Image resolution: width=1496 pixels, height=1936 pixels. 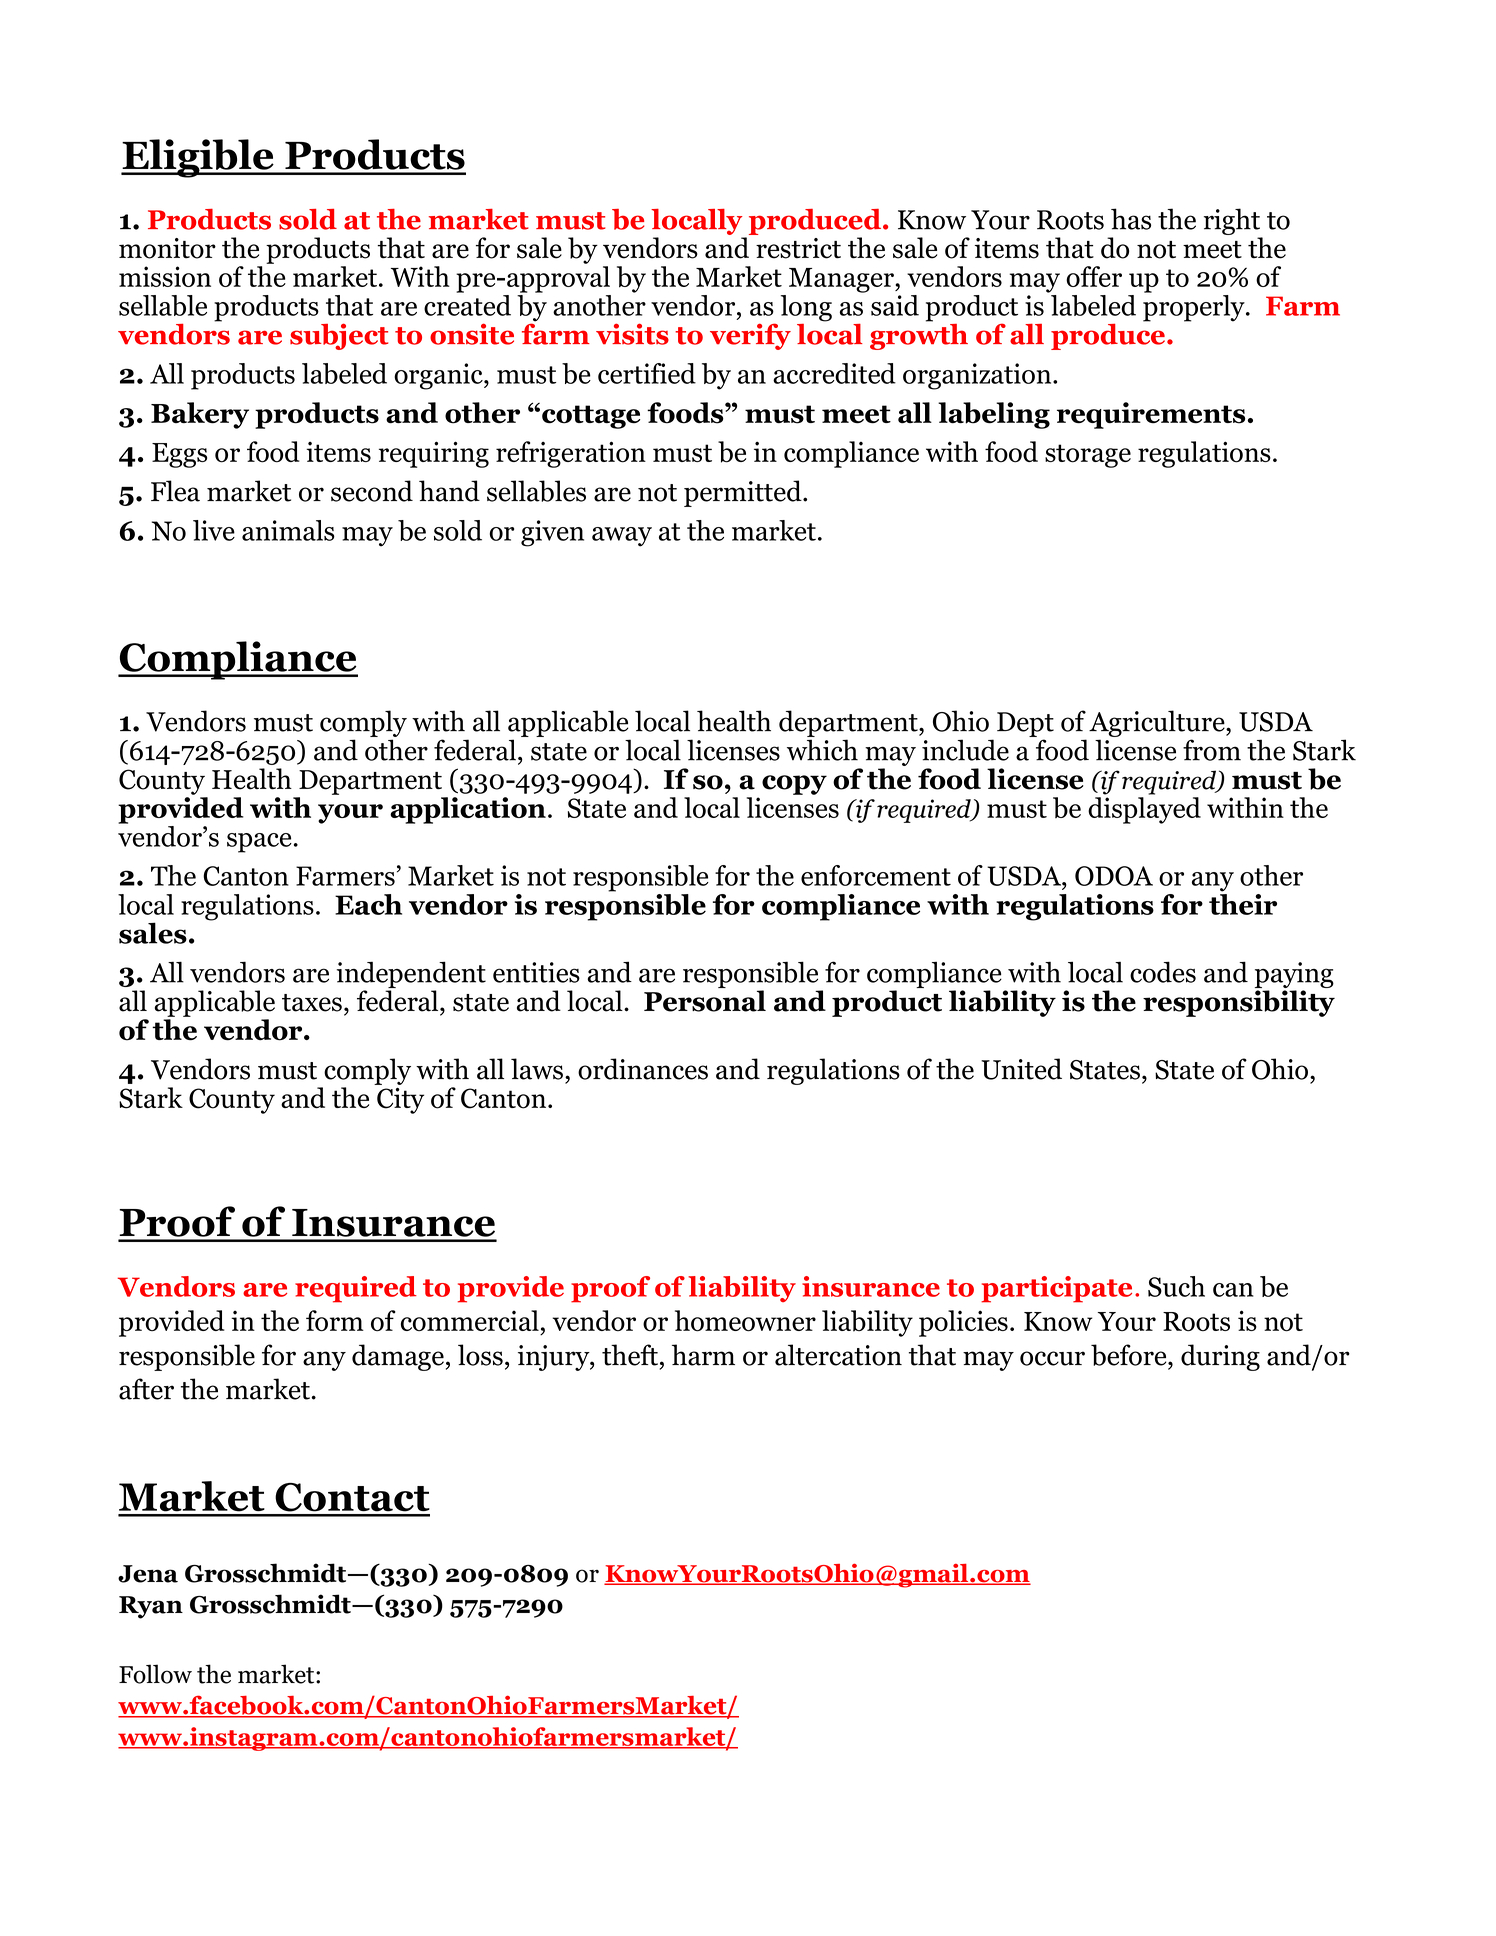 What do you see at coordinates (1163, 972) in the screenshot?
I see `codes` at bounding box center [1163, 972].
